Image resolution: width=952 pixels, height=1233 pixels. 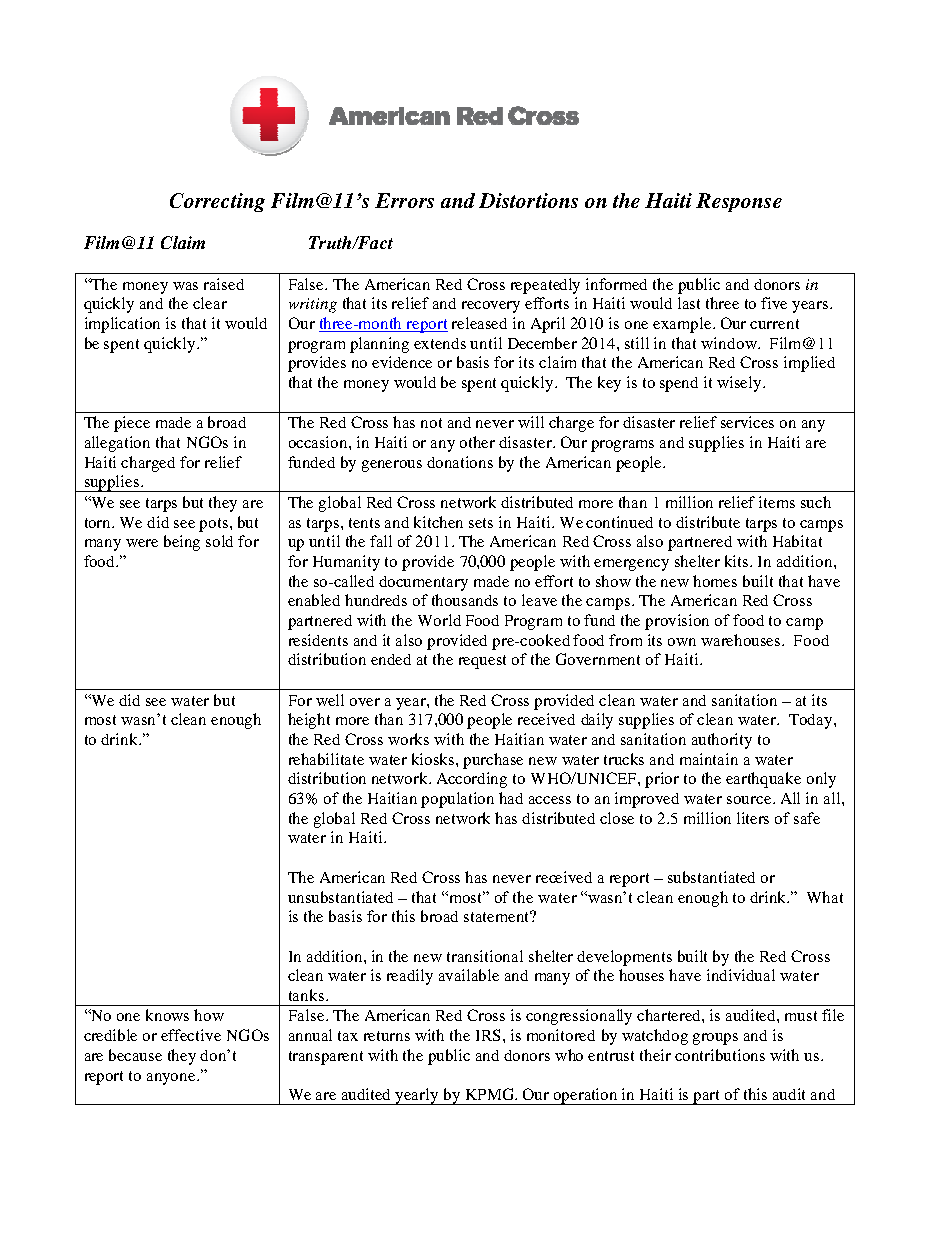 I want to click on allegation, so click(x=117, y=444).
